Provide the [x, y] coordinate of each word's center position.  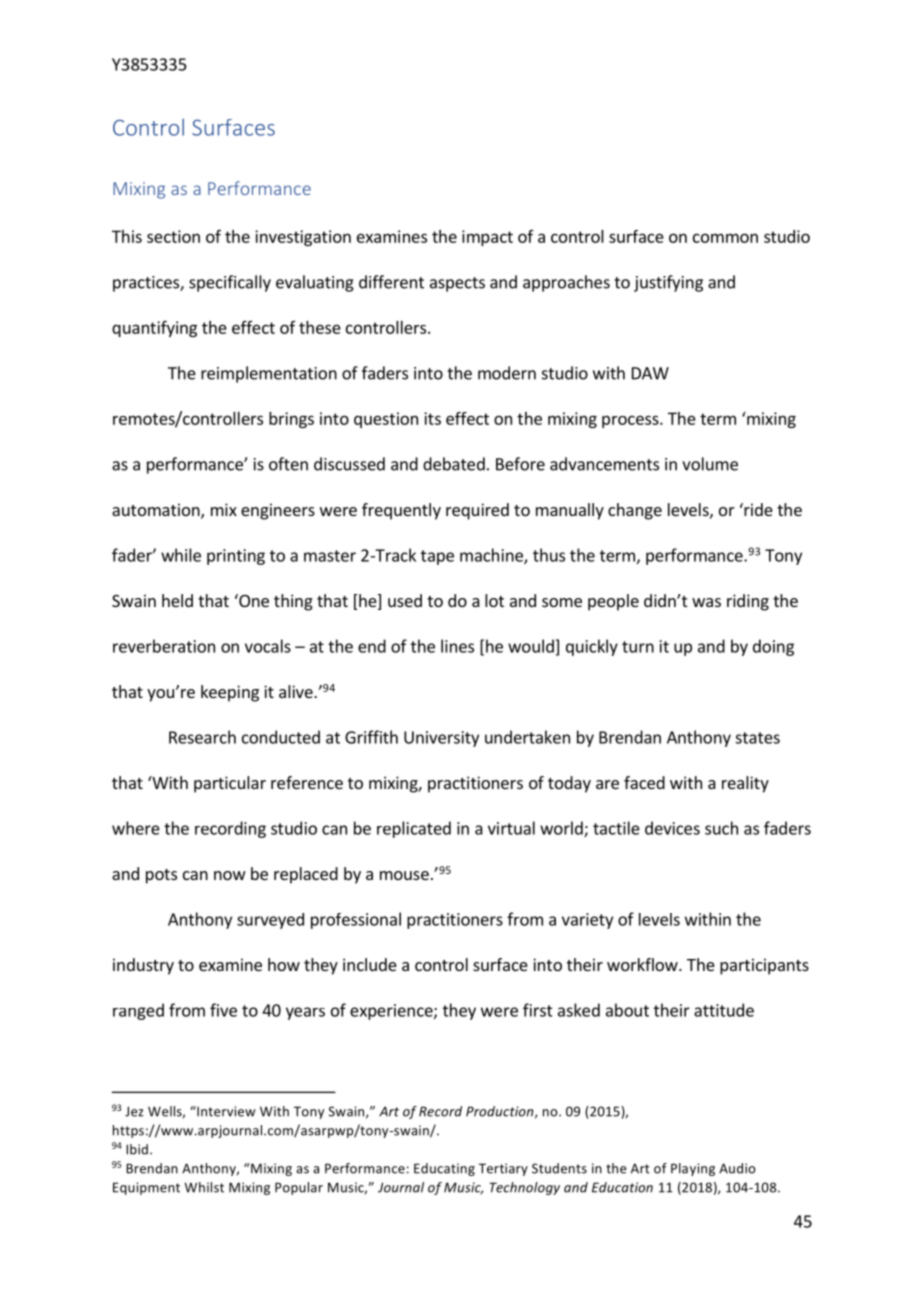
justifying [668, 283]
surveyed [270, 921]
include [370, 964]
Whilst [204, 1187]
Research [202, 737]
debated [454, 464]
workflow [643, 964]
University [441, 739]
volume [710, 464]
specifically [230, 283]
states [757, 738]
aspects [457, 284]
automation [157, 511]
